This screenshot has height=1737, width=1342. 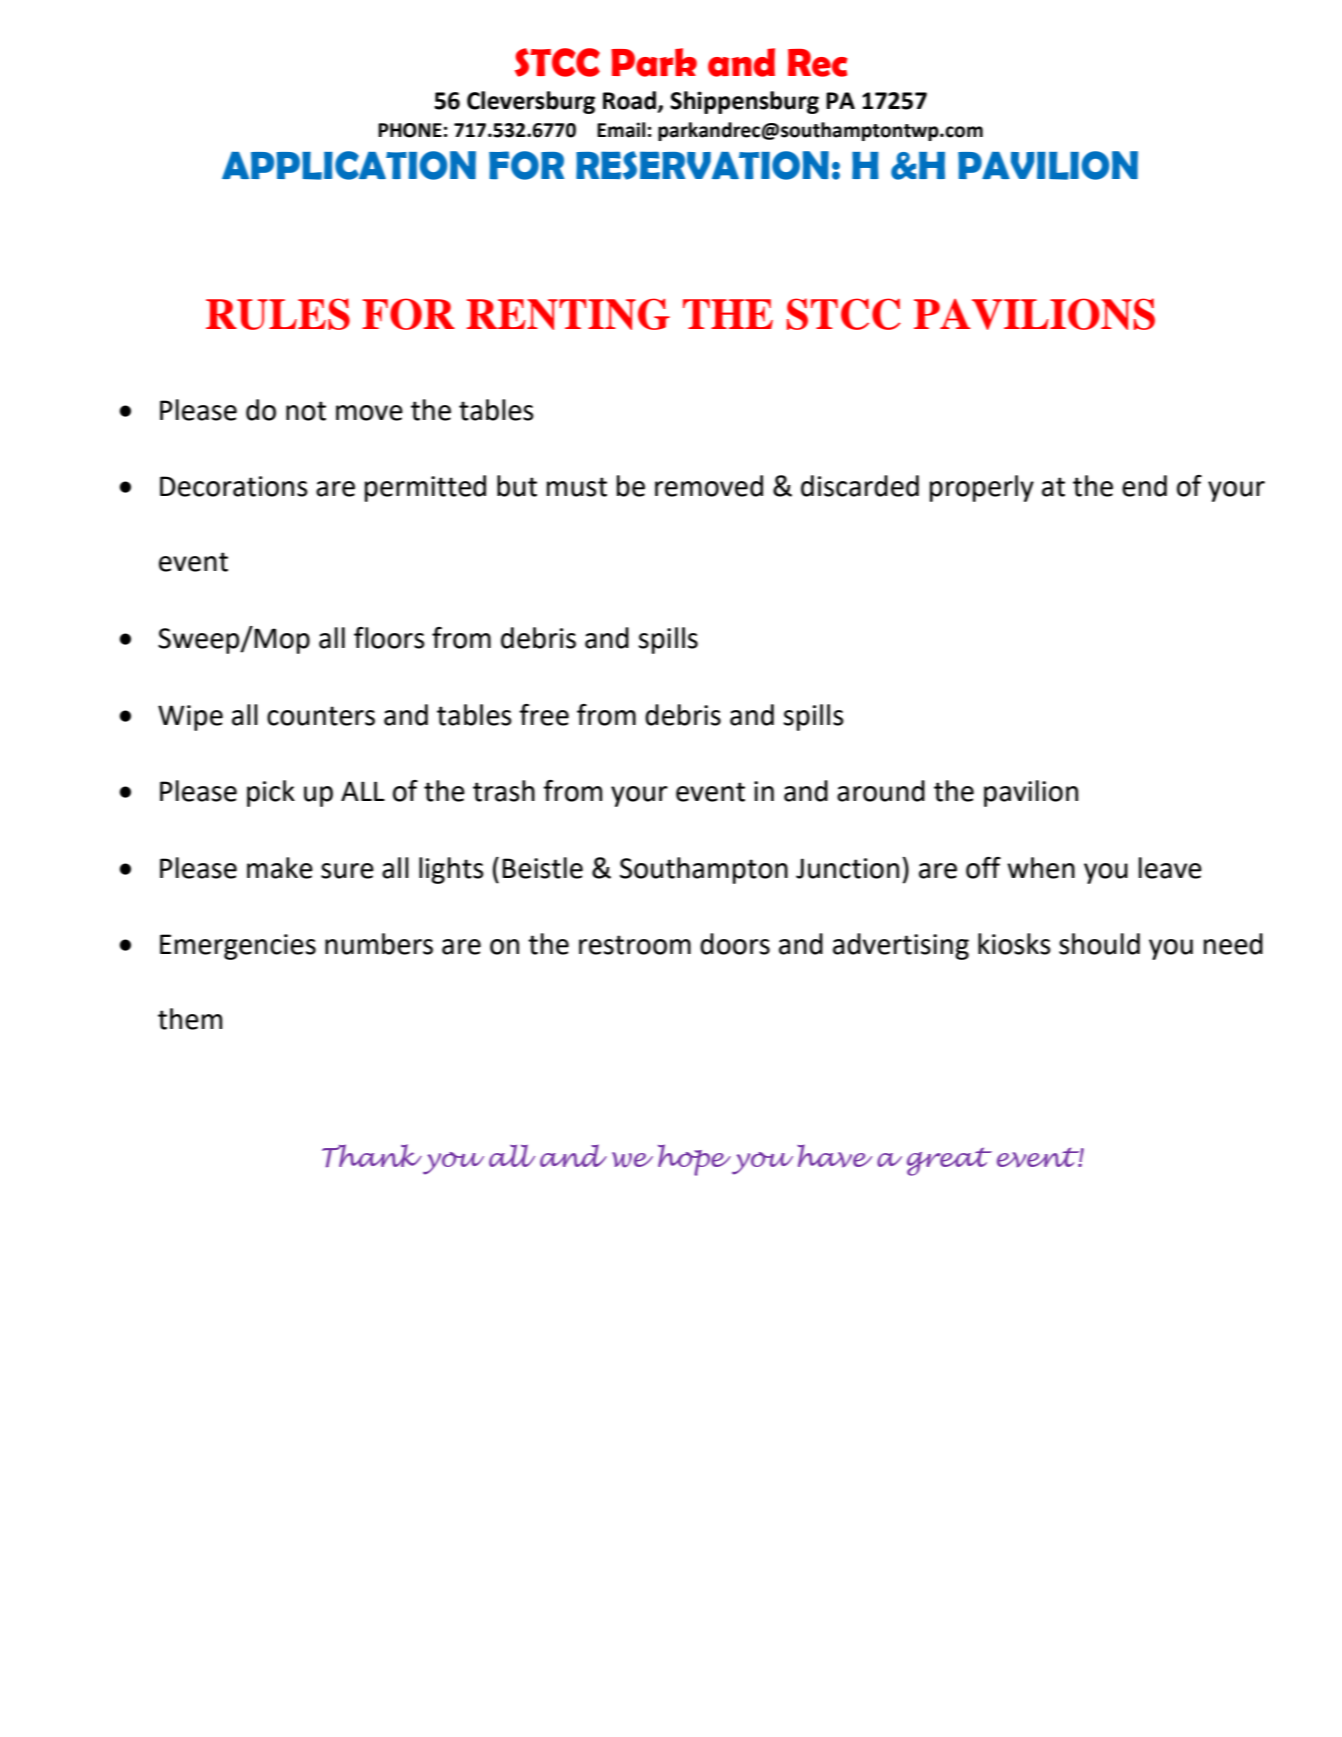 I want to click on numbers, so click(x=379, y=944).
